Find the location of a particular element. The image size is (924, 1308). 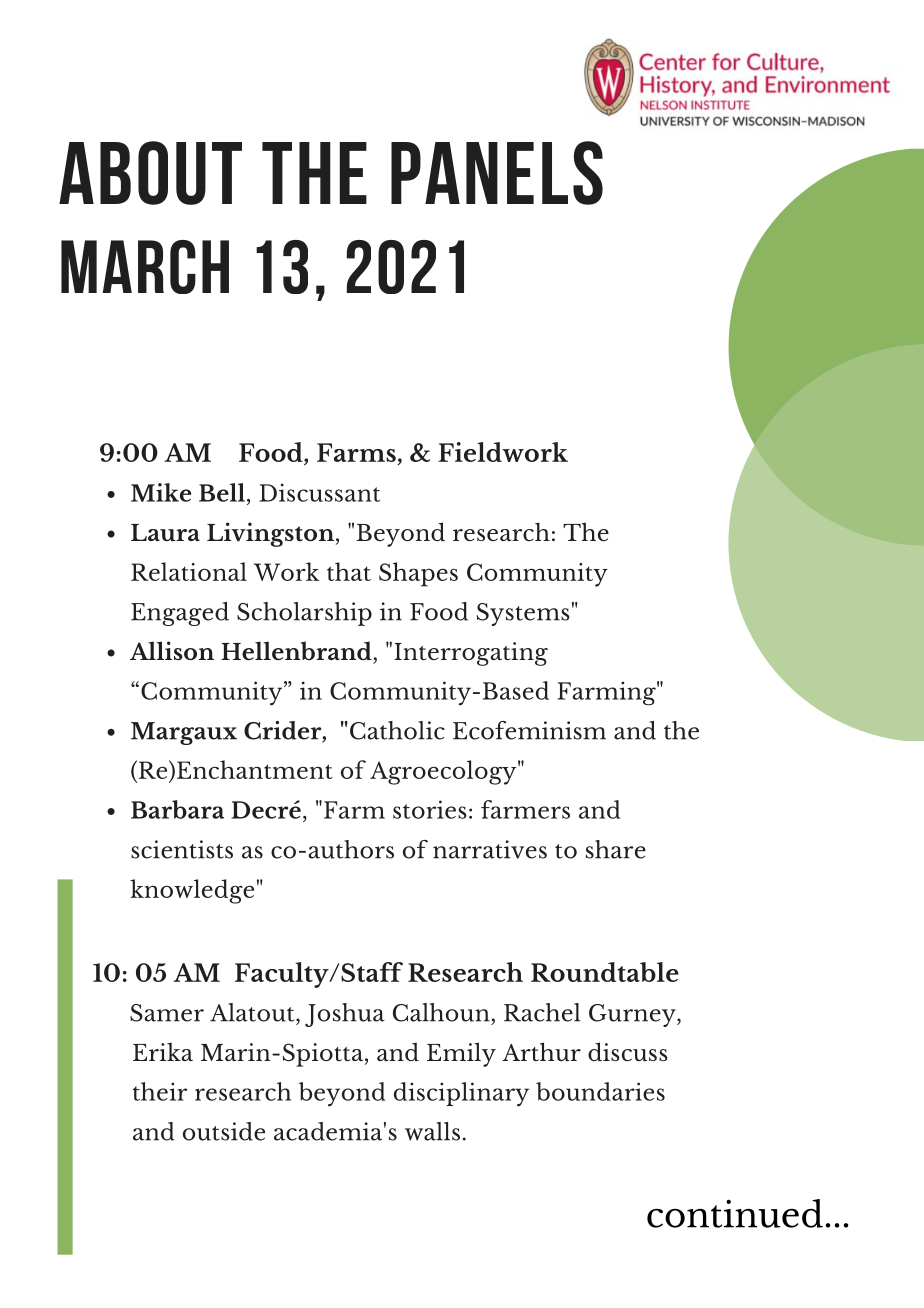

knowledge is located at coordinates (192, 891).
